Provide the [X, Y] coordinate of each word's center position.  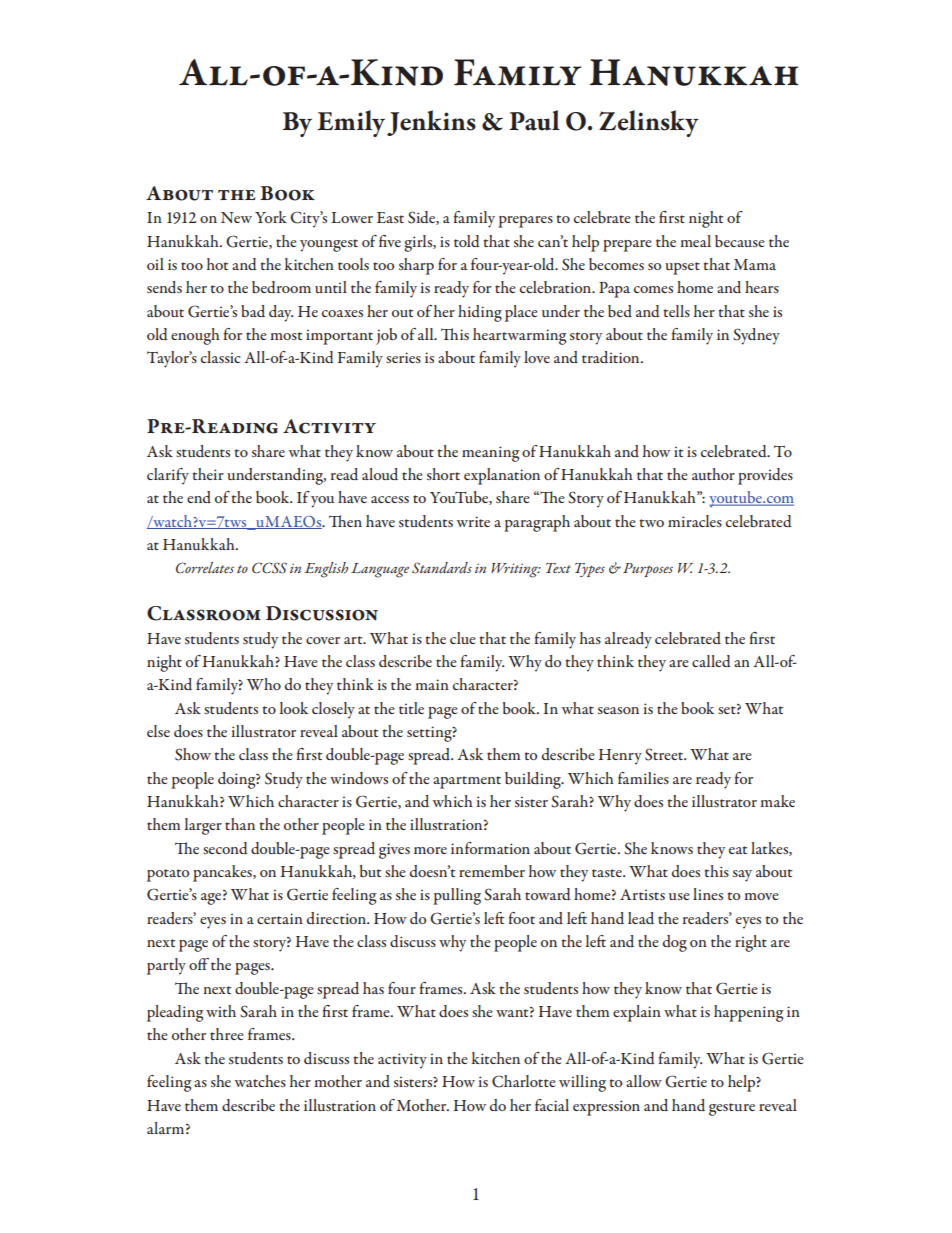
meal [695, 241]
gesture [732, 1109]
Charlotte [524, 1081]
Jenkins [431, 123]
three [227, 1034]
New [236, 217]
